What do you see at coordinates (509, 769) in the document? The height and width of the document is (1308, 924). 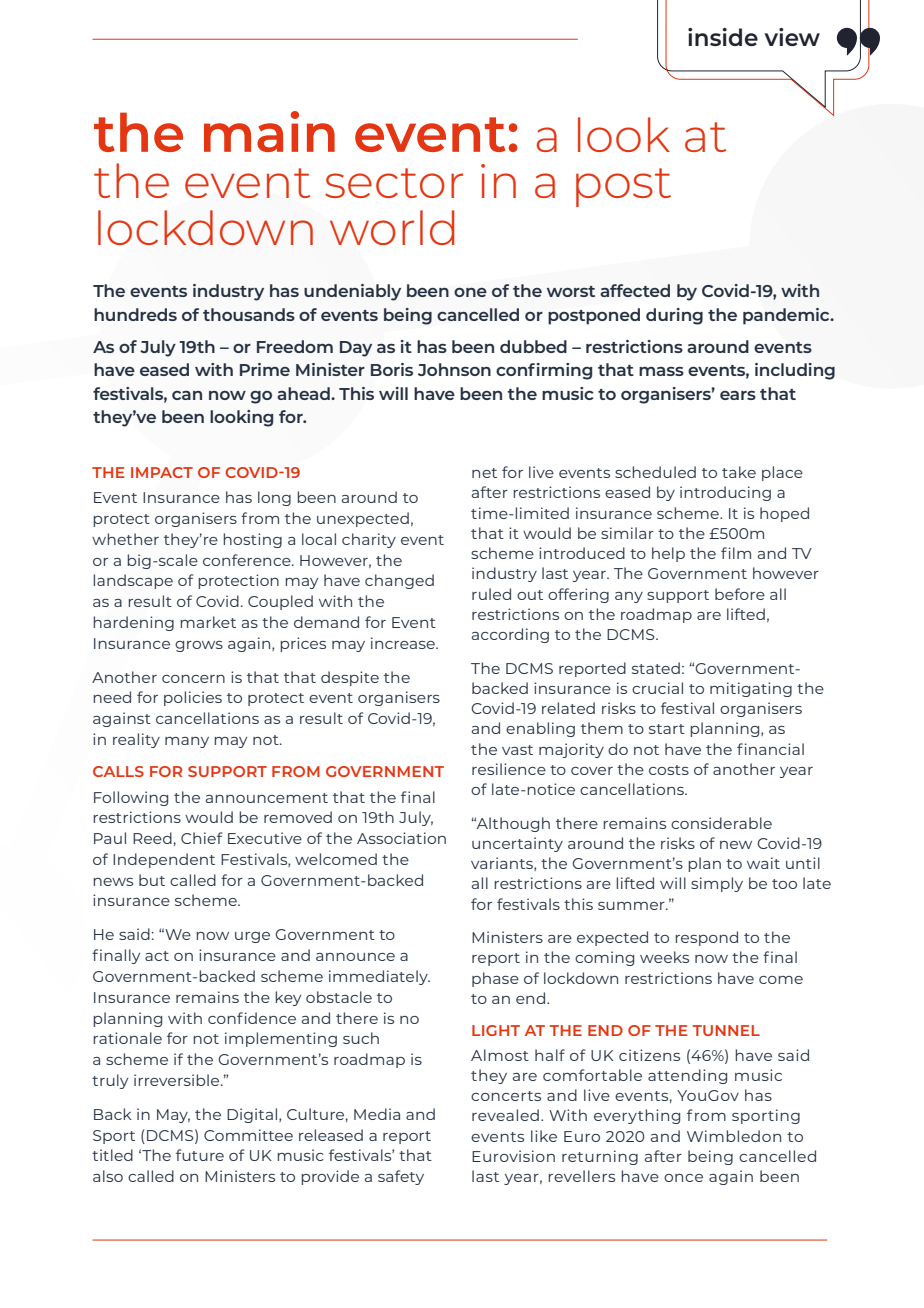 I see `resilience` at bounding box center [509, 769].
